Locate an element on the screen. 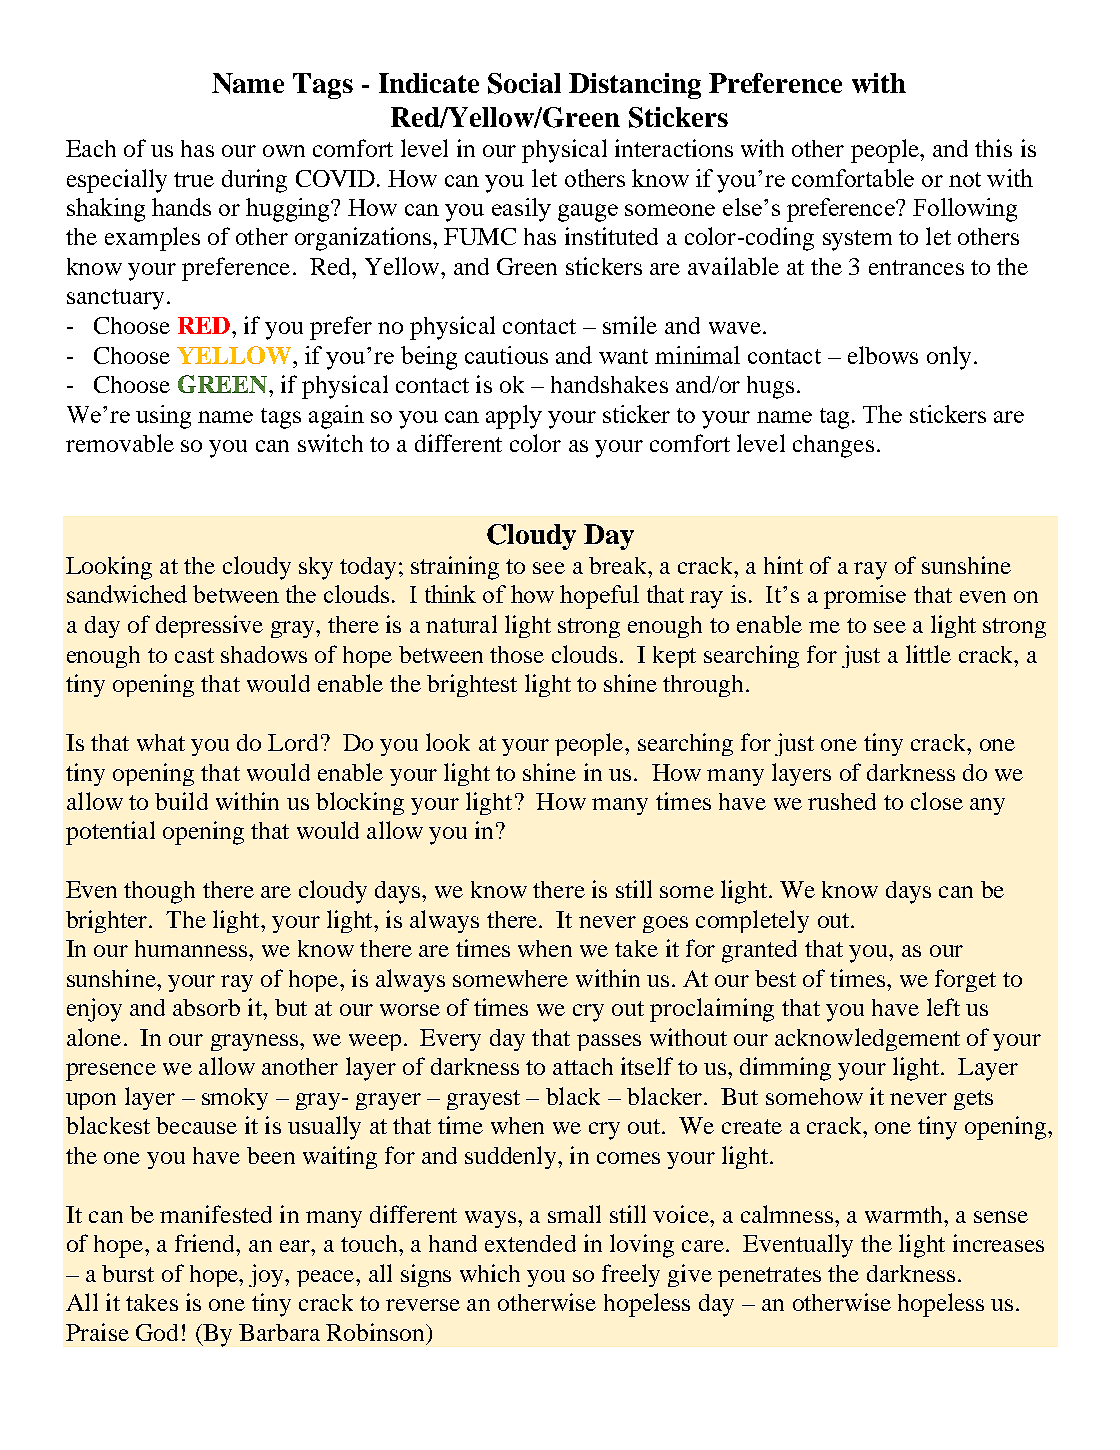 The image size is (1120, 1450). true is located at coordinates (194, 179).
